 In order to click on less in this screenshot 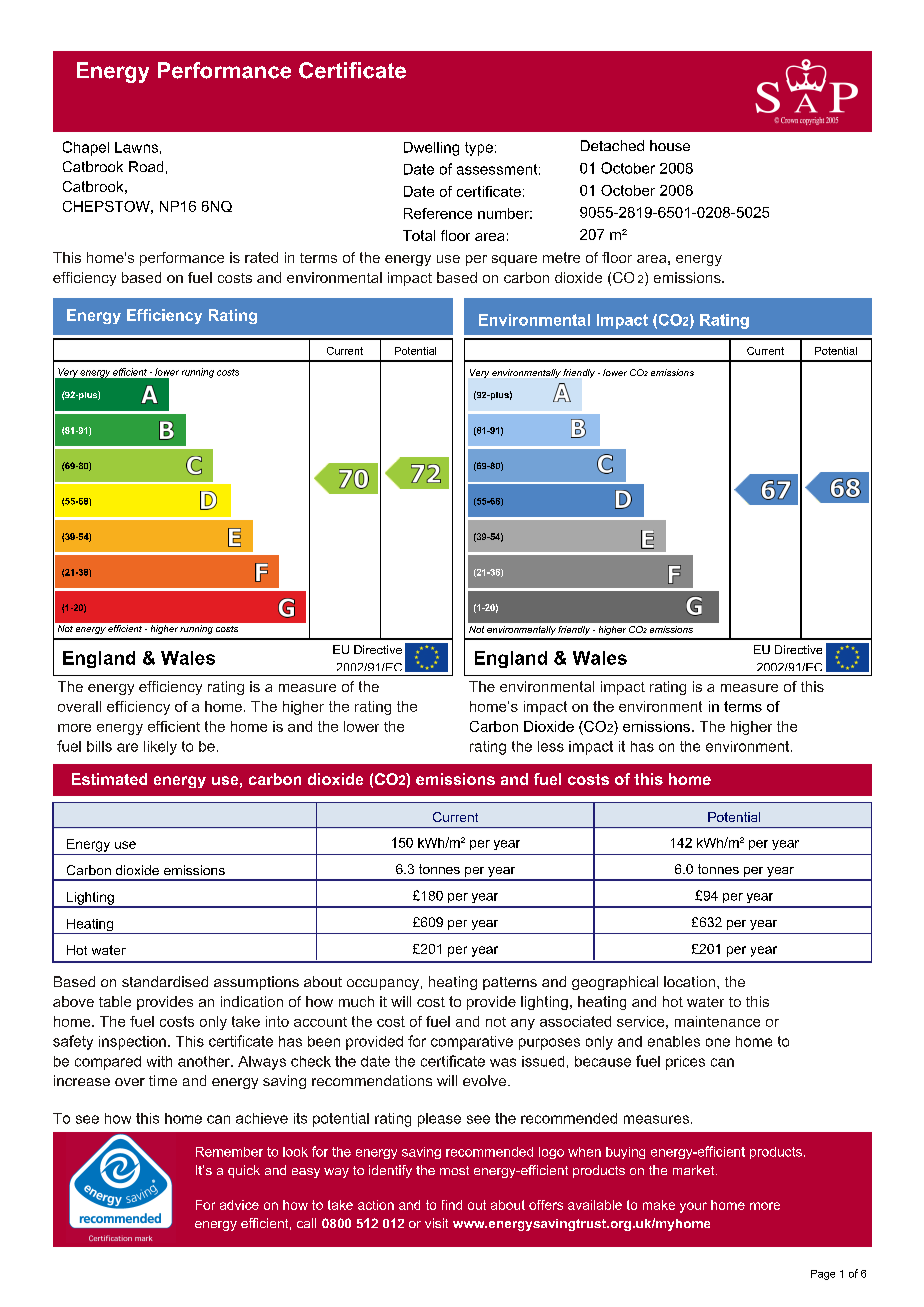, I will do `click(551, 746)`.
